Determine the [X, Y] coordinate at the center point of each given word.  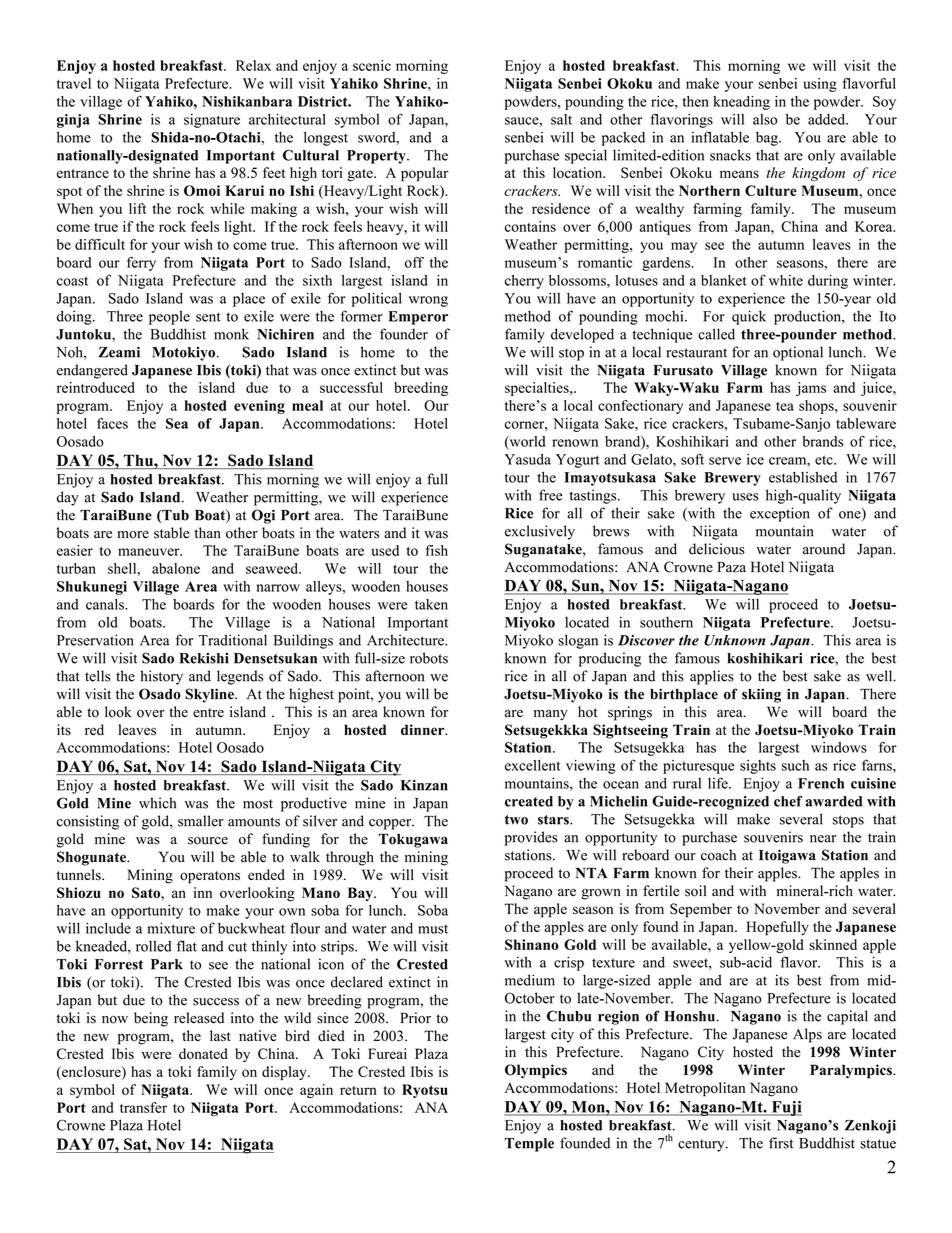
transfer [143, 1107]
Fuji [785, 1108]
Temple [529, 1145]
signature [212, 121]
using [820, 85]
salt [561, 119]
